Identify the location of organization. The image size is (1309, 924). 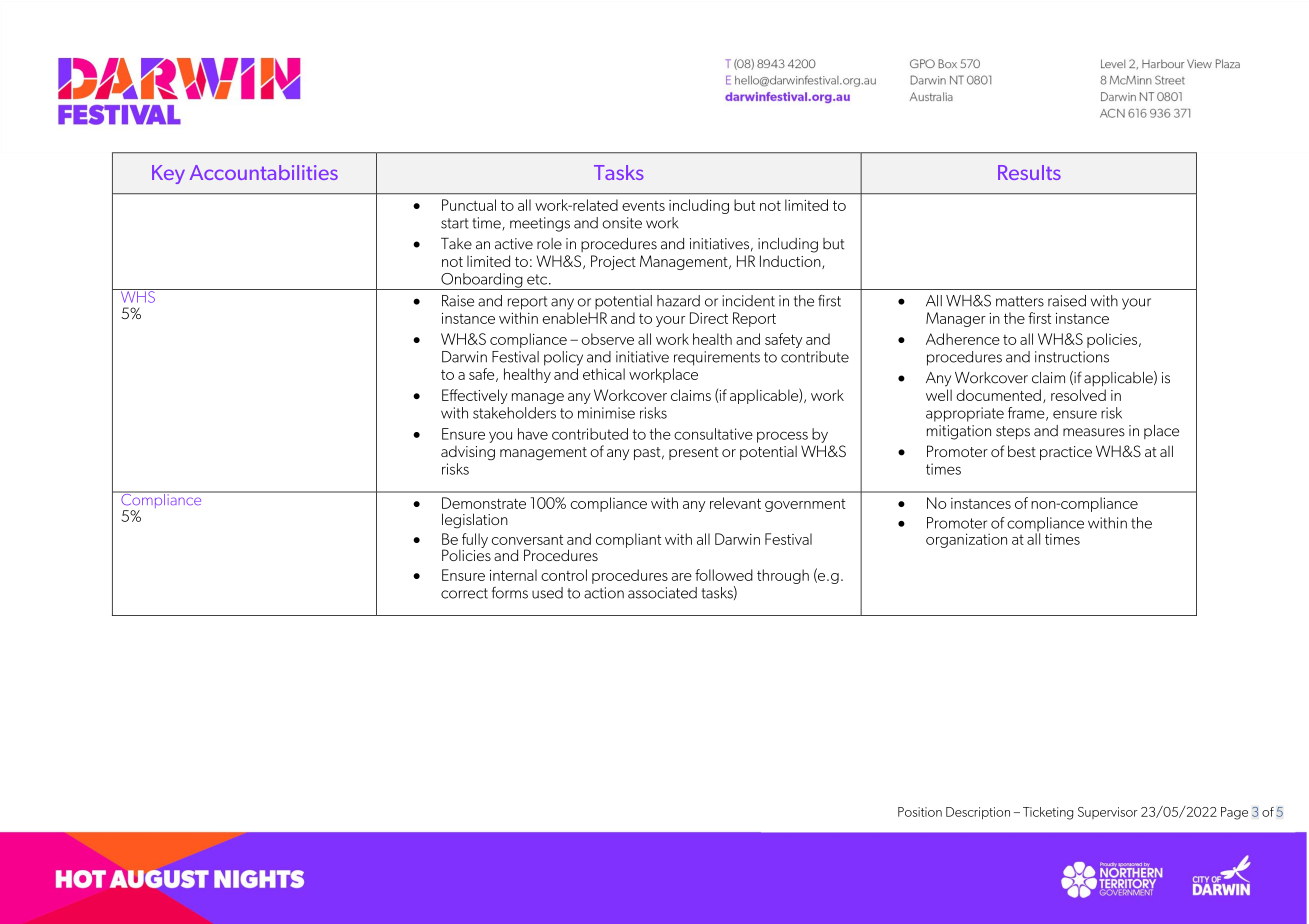
(966, 540).
